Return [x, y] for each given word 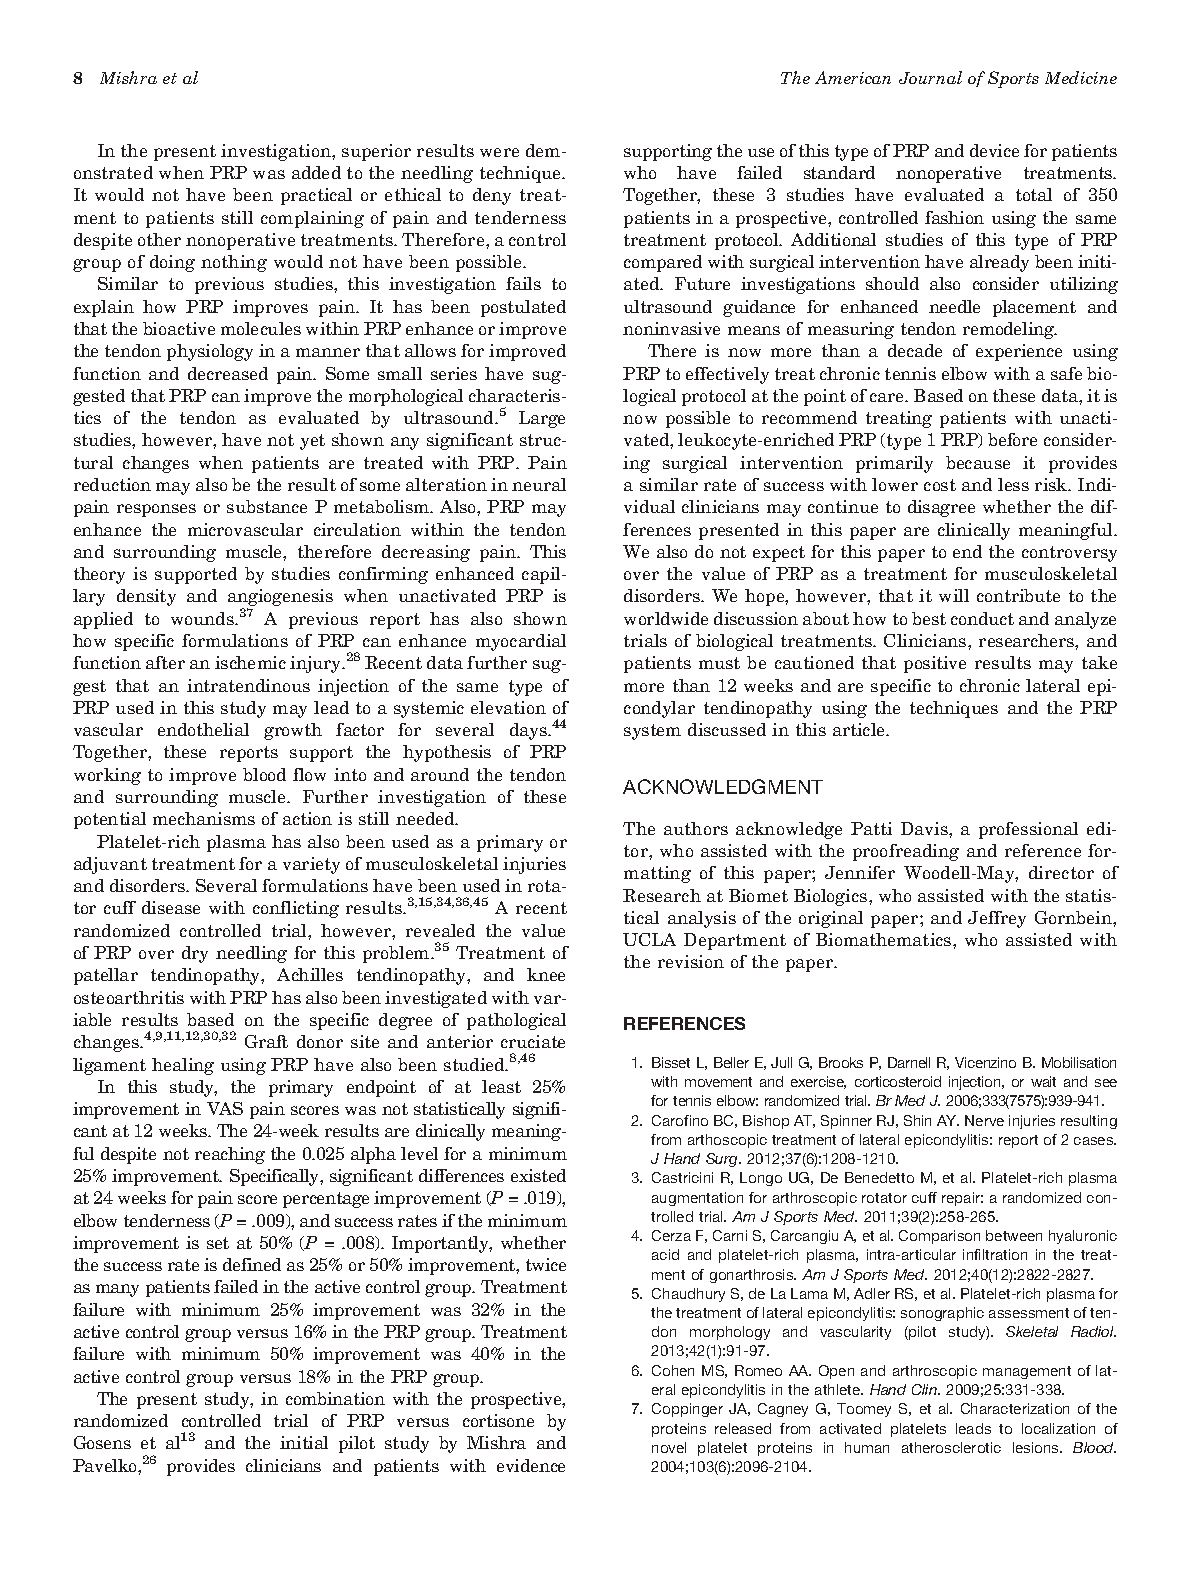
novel [669, 1447]
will [954, 595]
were [499, 152]
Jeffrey [997, 919]
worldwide [666, 618]
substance [267, 506]
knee [546, 974]
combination [335, 1398]
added [316, 172]
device [994, 150]
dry [195, 954]
